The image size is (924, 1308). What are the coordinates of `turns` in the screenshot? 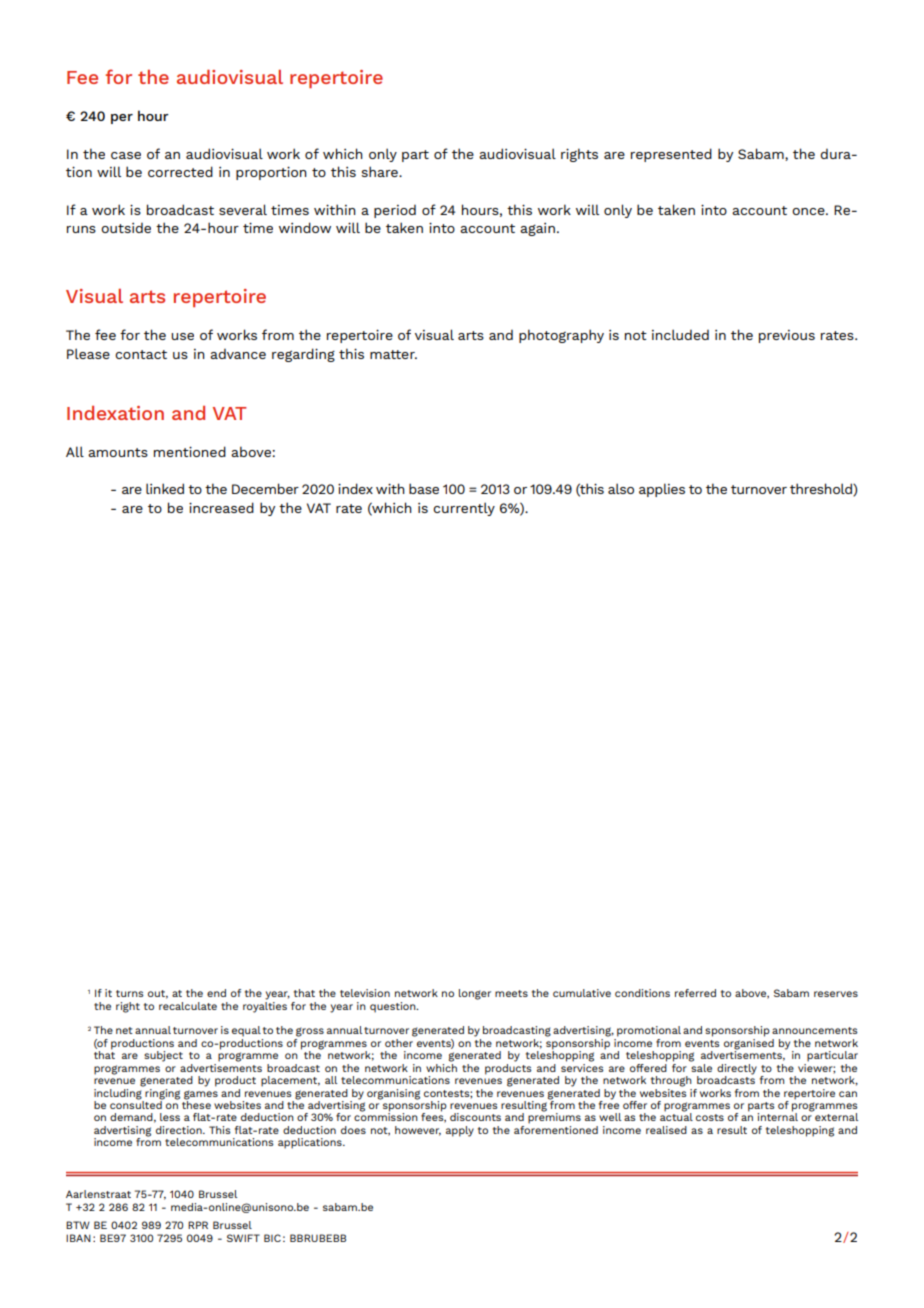 It's located at (130, 993).
